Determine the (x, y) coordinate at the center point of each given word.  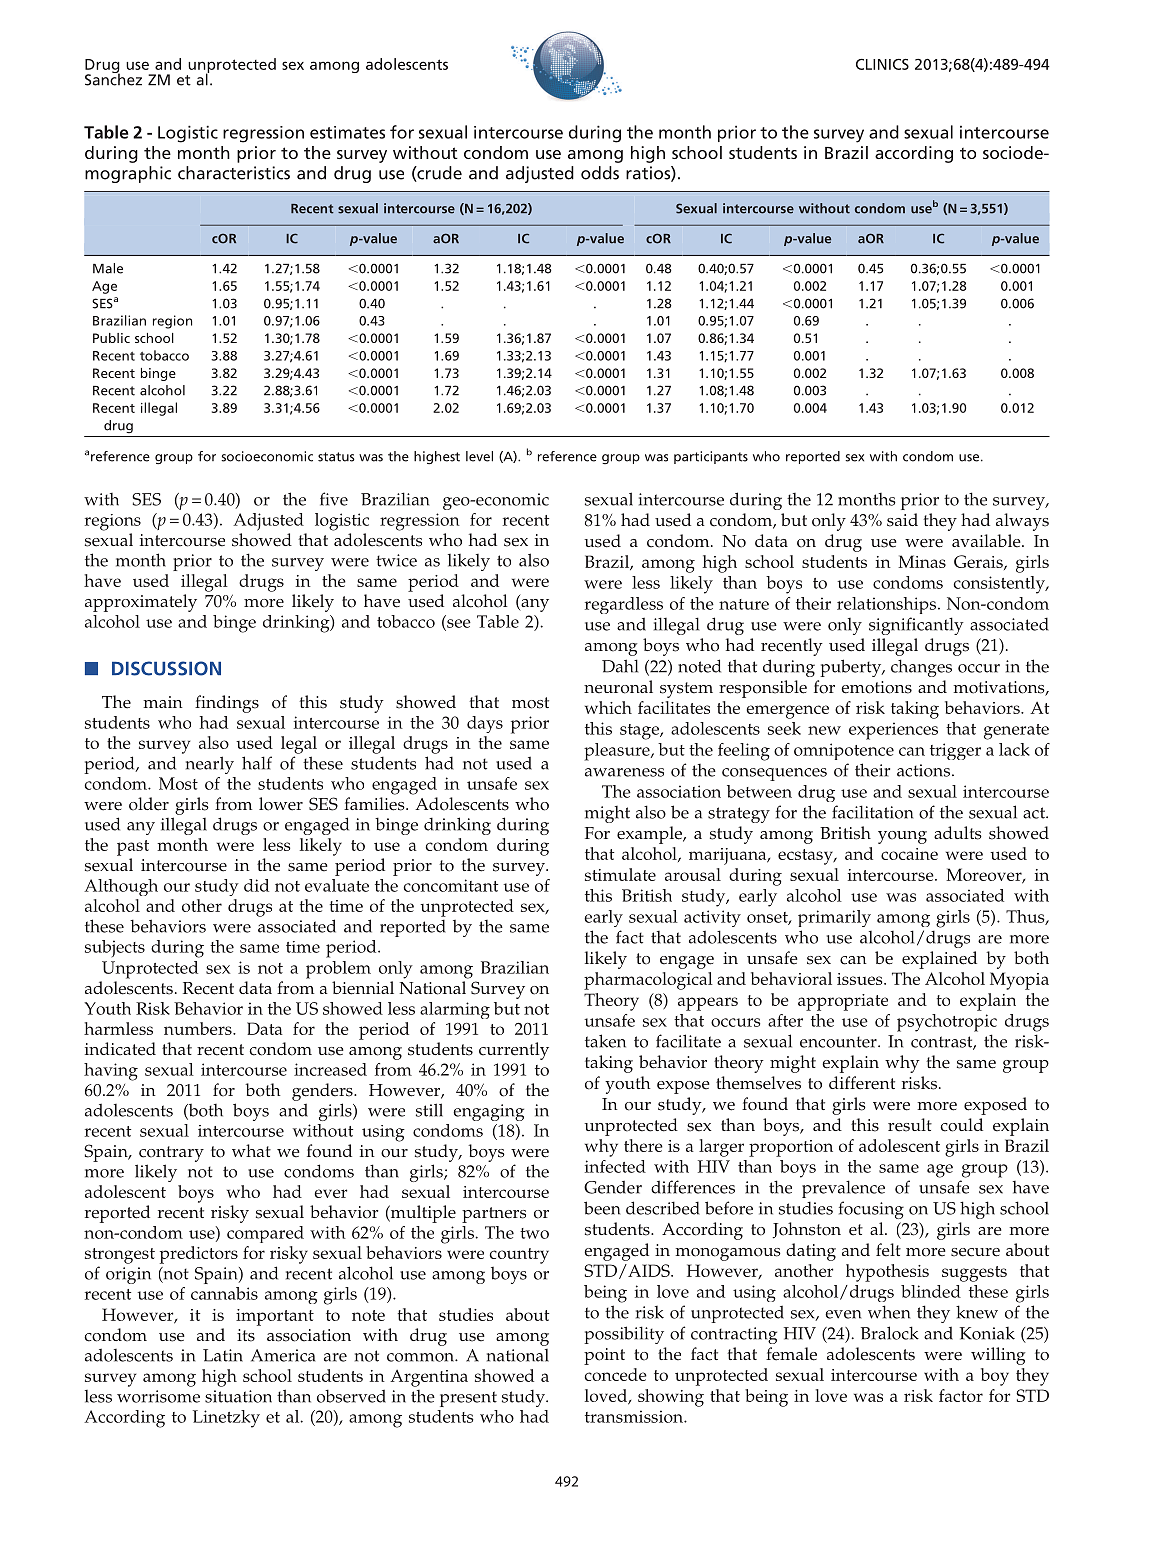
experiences (893, 731)
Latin (223, 1355)
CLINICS (882, 64)
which (608, 707)
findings (227, 704)
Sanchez (113, 78)
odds (600, 173)
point (604, 1356)
